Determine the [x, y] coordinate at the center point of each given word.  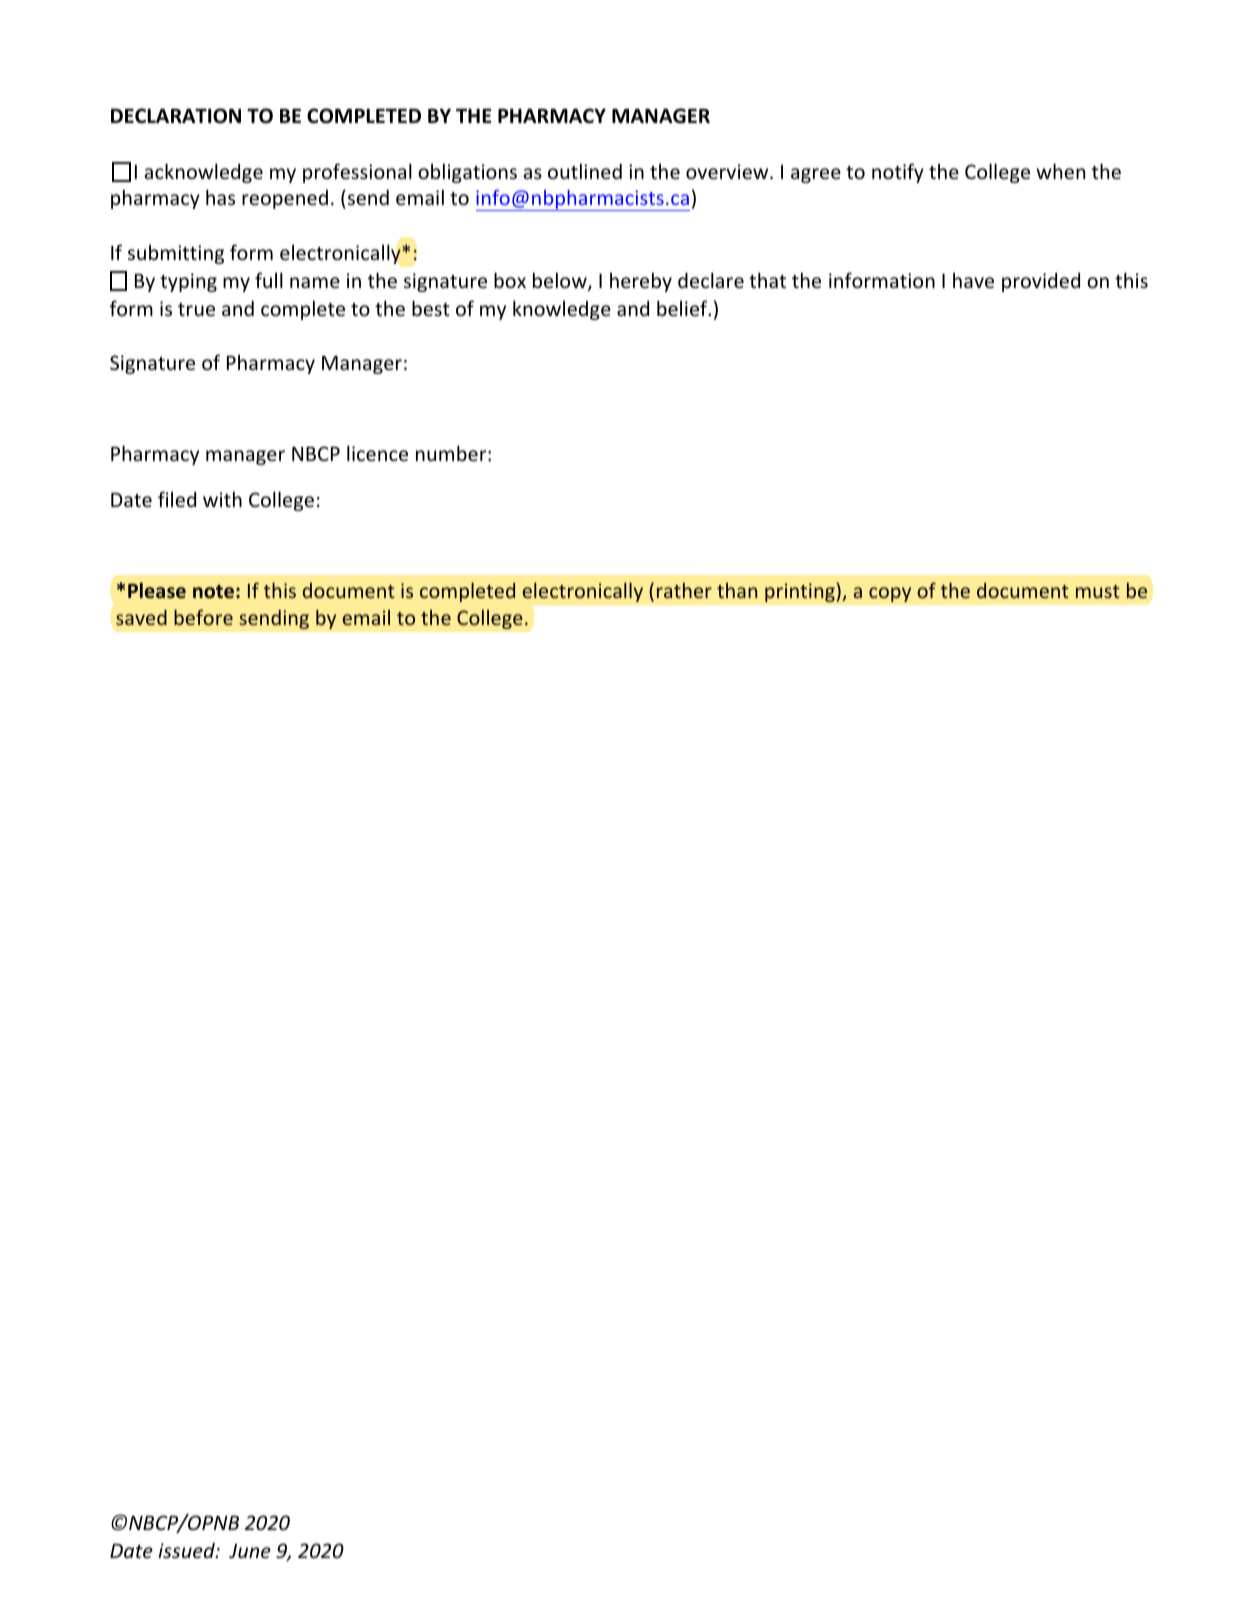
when [1060, 171]
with [222, 499]
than [737, 590]
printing [801, 592]
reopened [285, 199]
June [250, 1550]
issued [187, 1550]
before [203, 617]
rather [684, 590]
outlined [585, 171]
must [1098, 591]
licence [377, 453]
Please [157, 591]
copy [890, 594]
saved [141, 617]
